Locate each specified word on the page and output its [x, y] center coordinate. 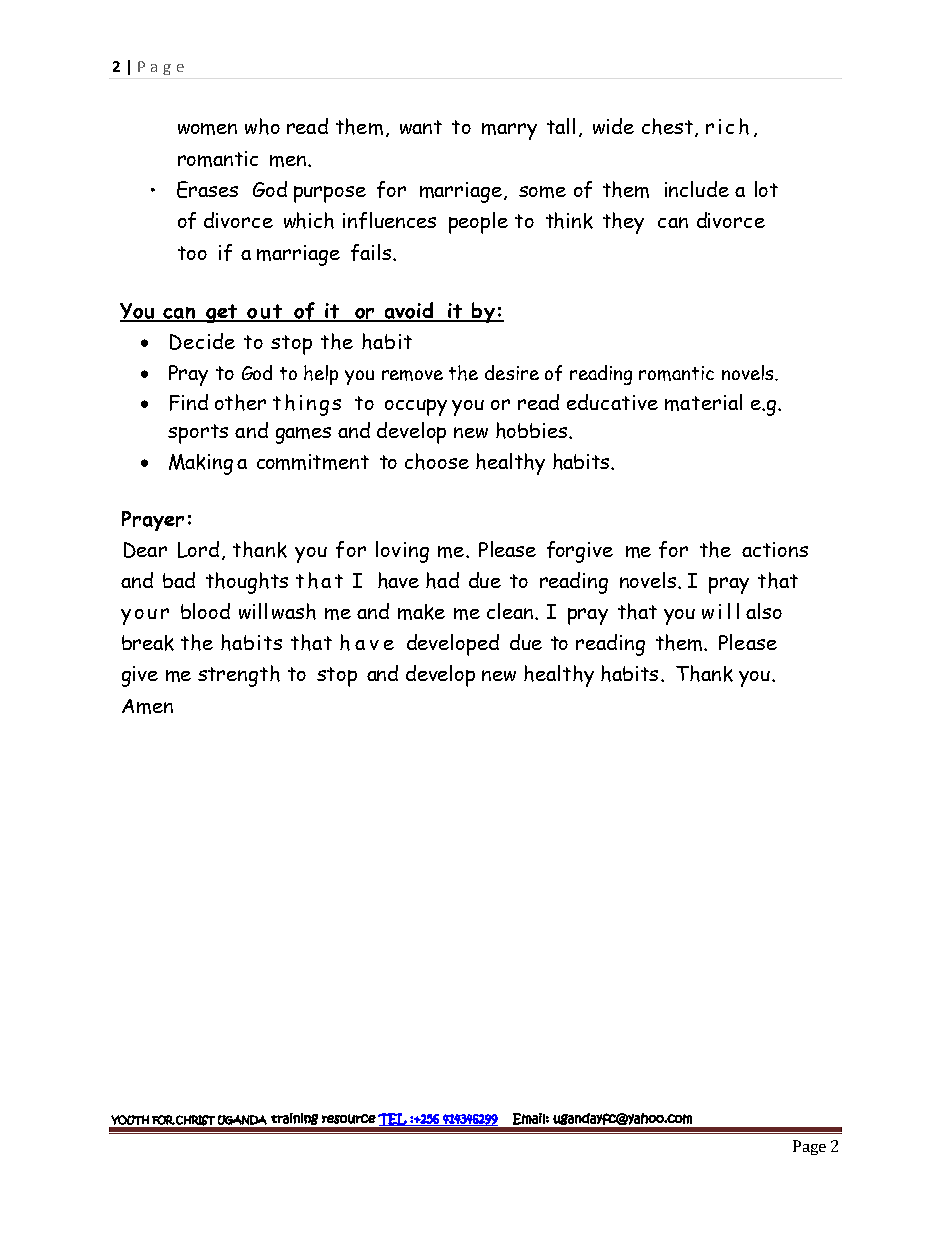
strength [239, 676]
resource [349, 1119]
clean [510, 611]
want [421, 127]
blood [205, 611]
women [207, 129]
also [764, 611]
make [421, 612]
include [697, 189]
